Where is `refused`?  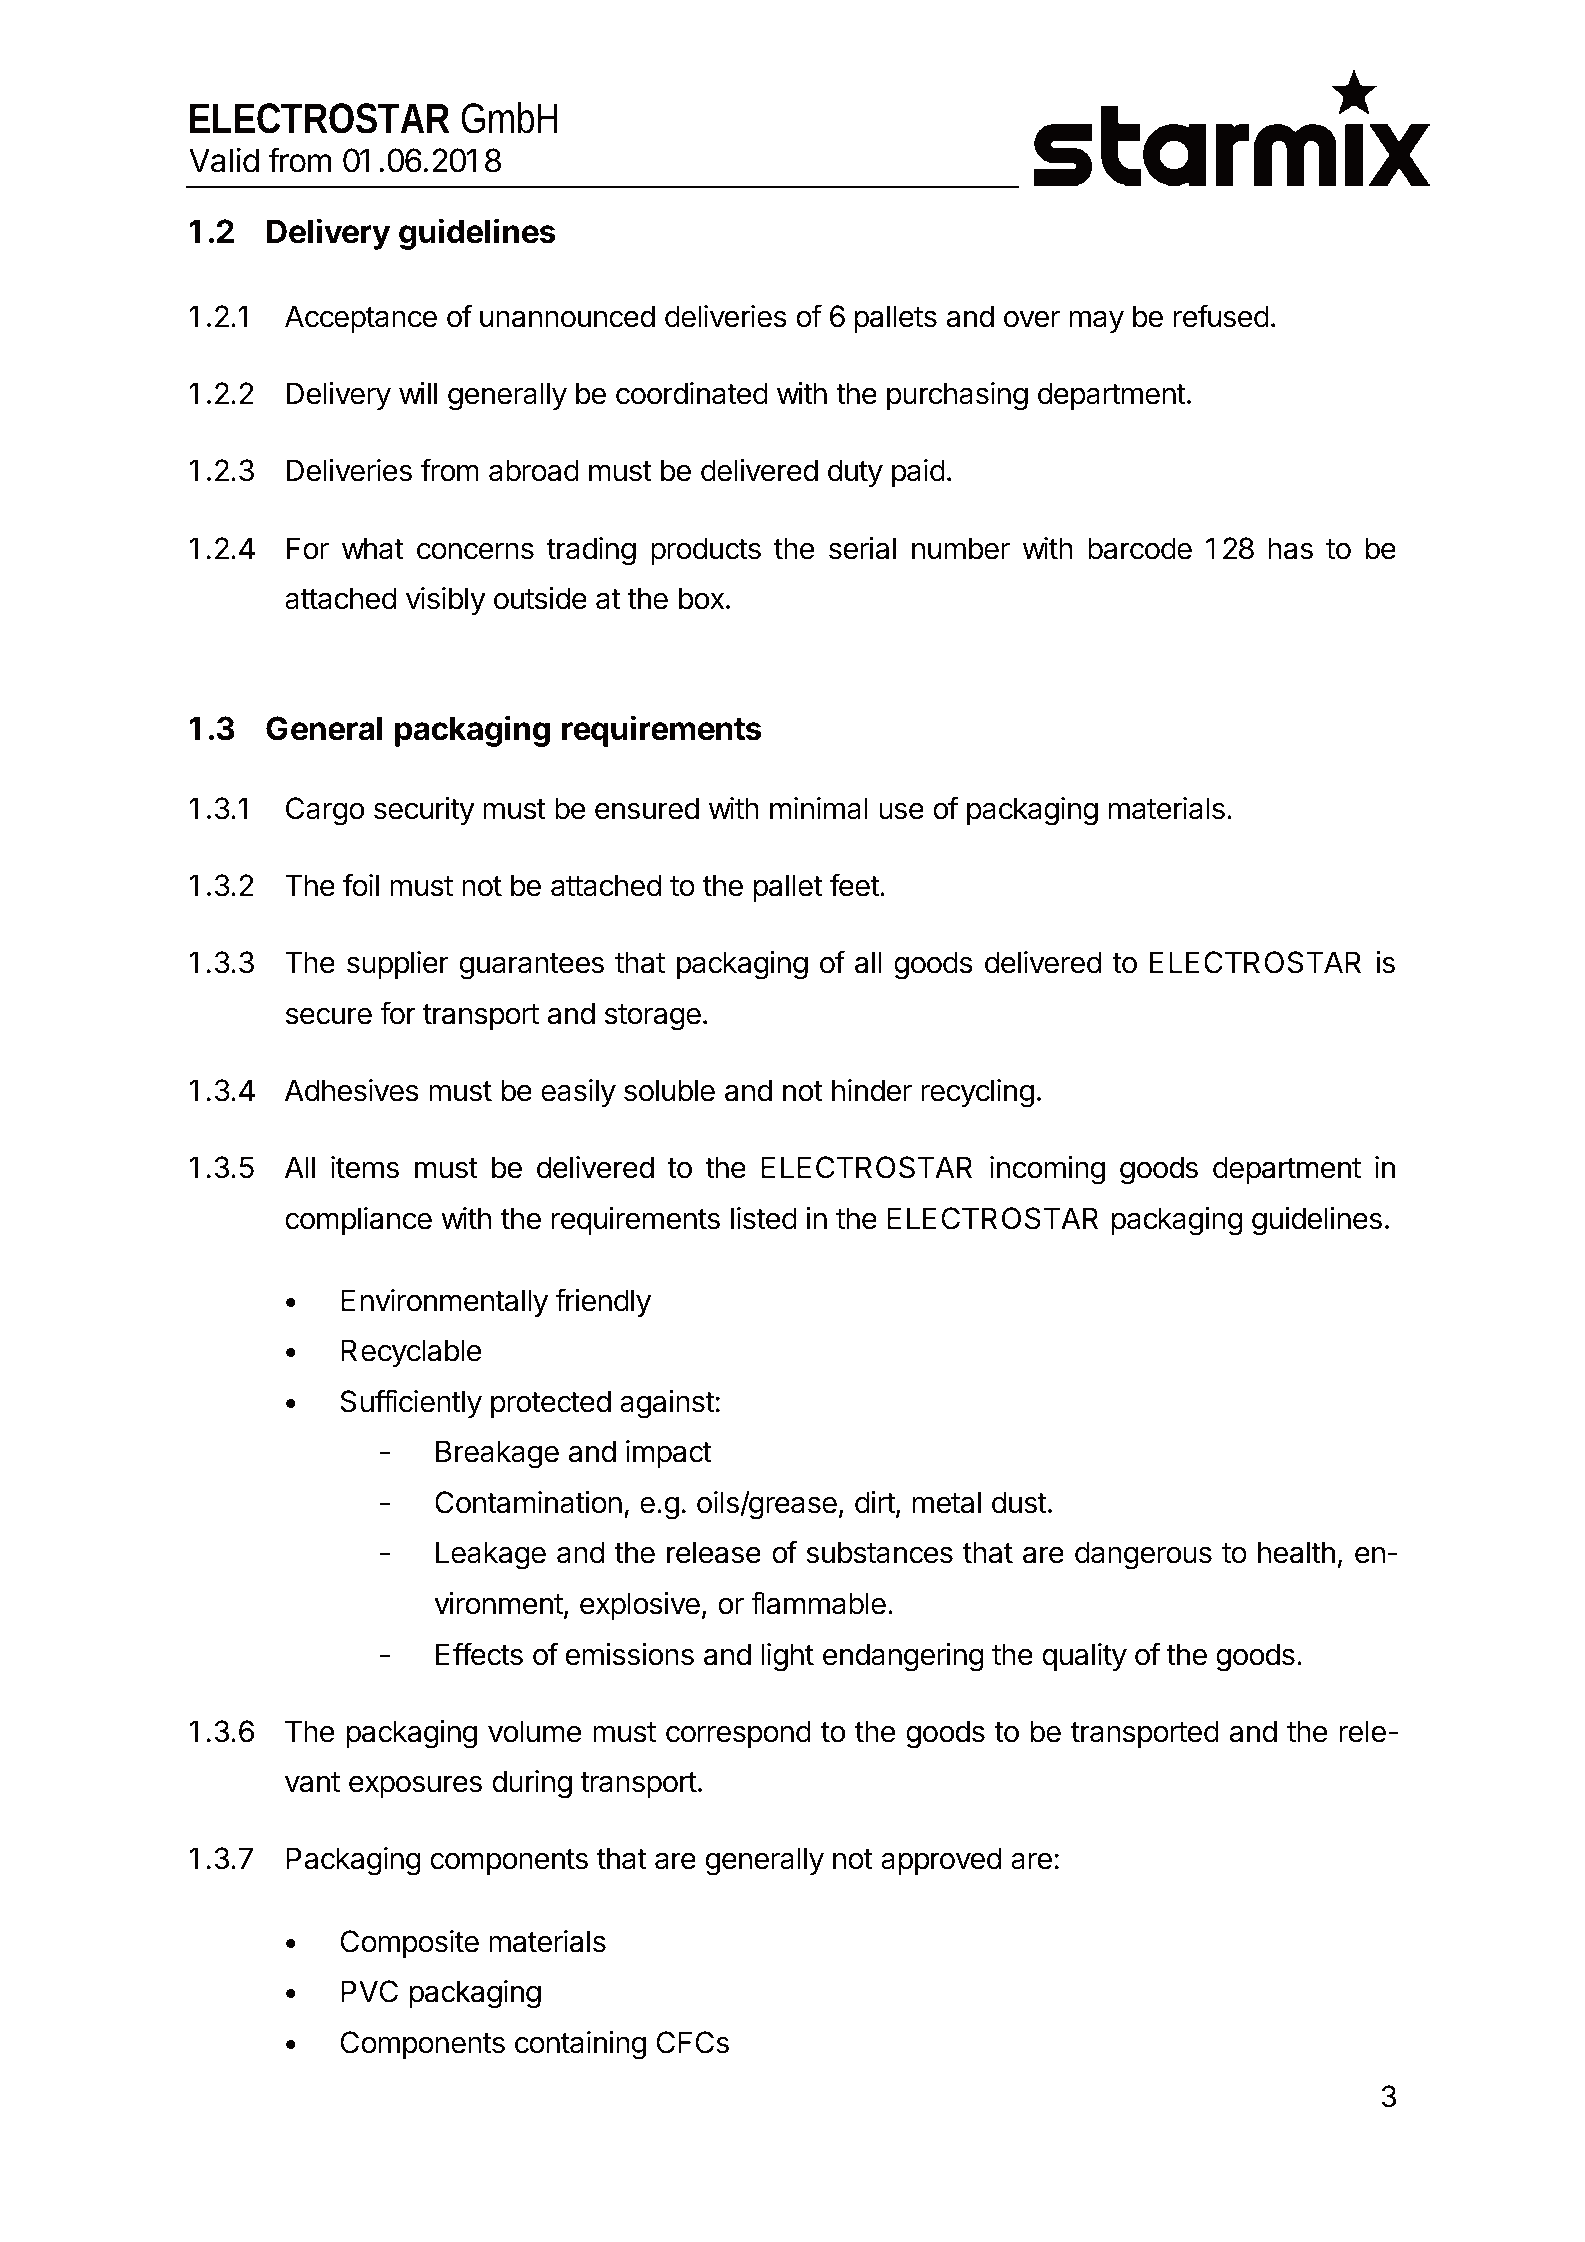 refused is located at coordinates (1221, 316).
